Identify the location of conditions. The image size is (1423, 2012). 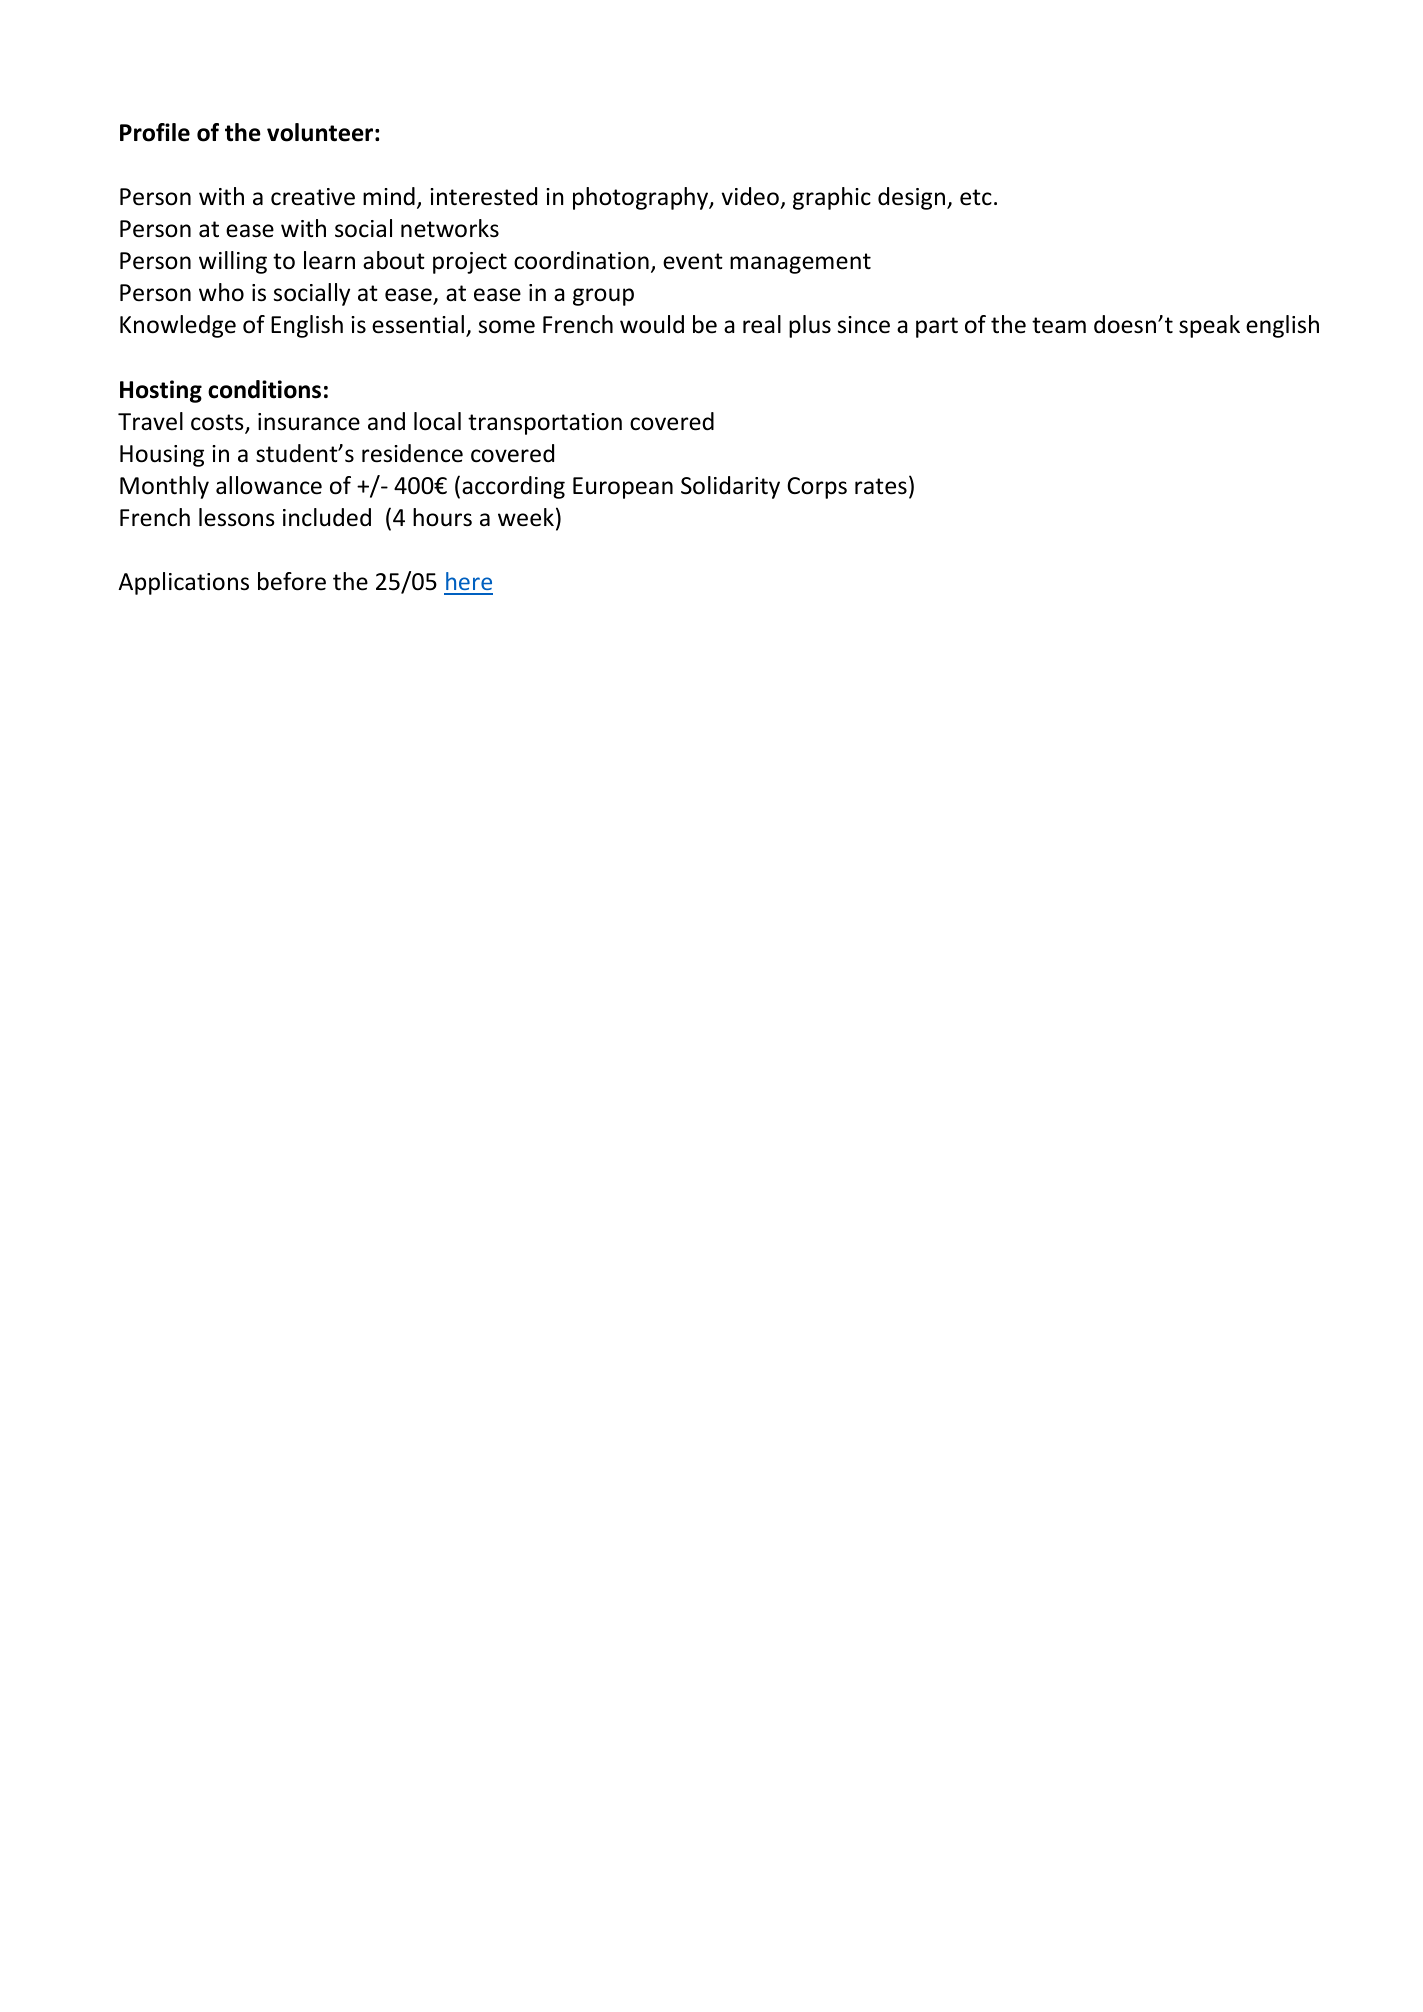
(264, 389).
